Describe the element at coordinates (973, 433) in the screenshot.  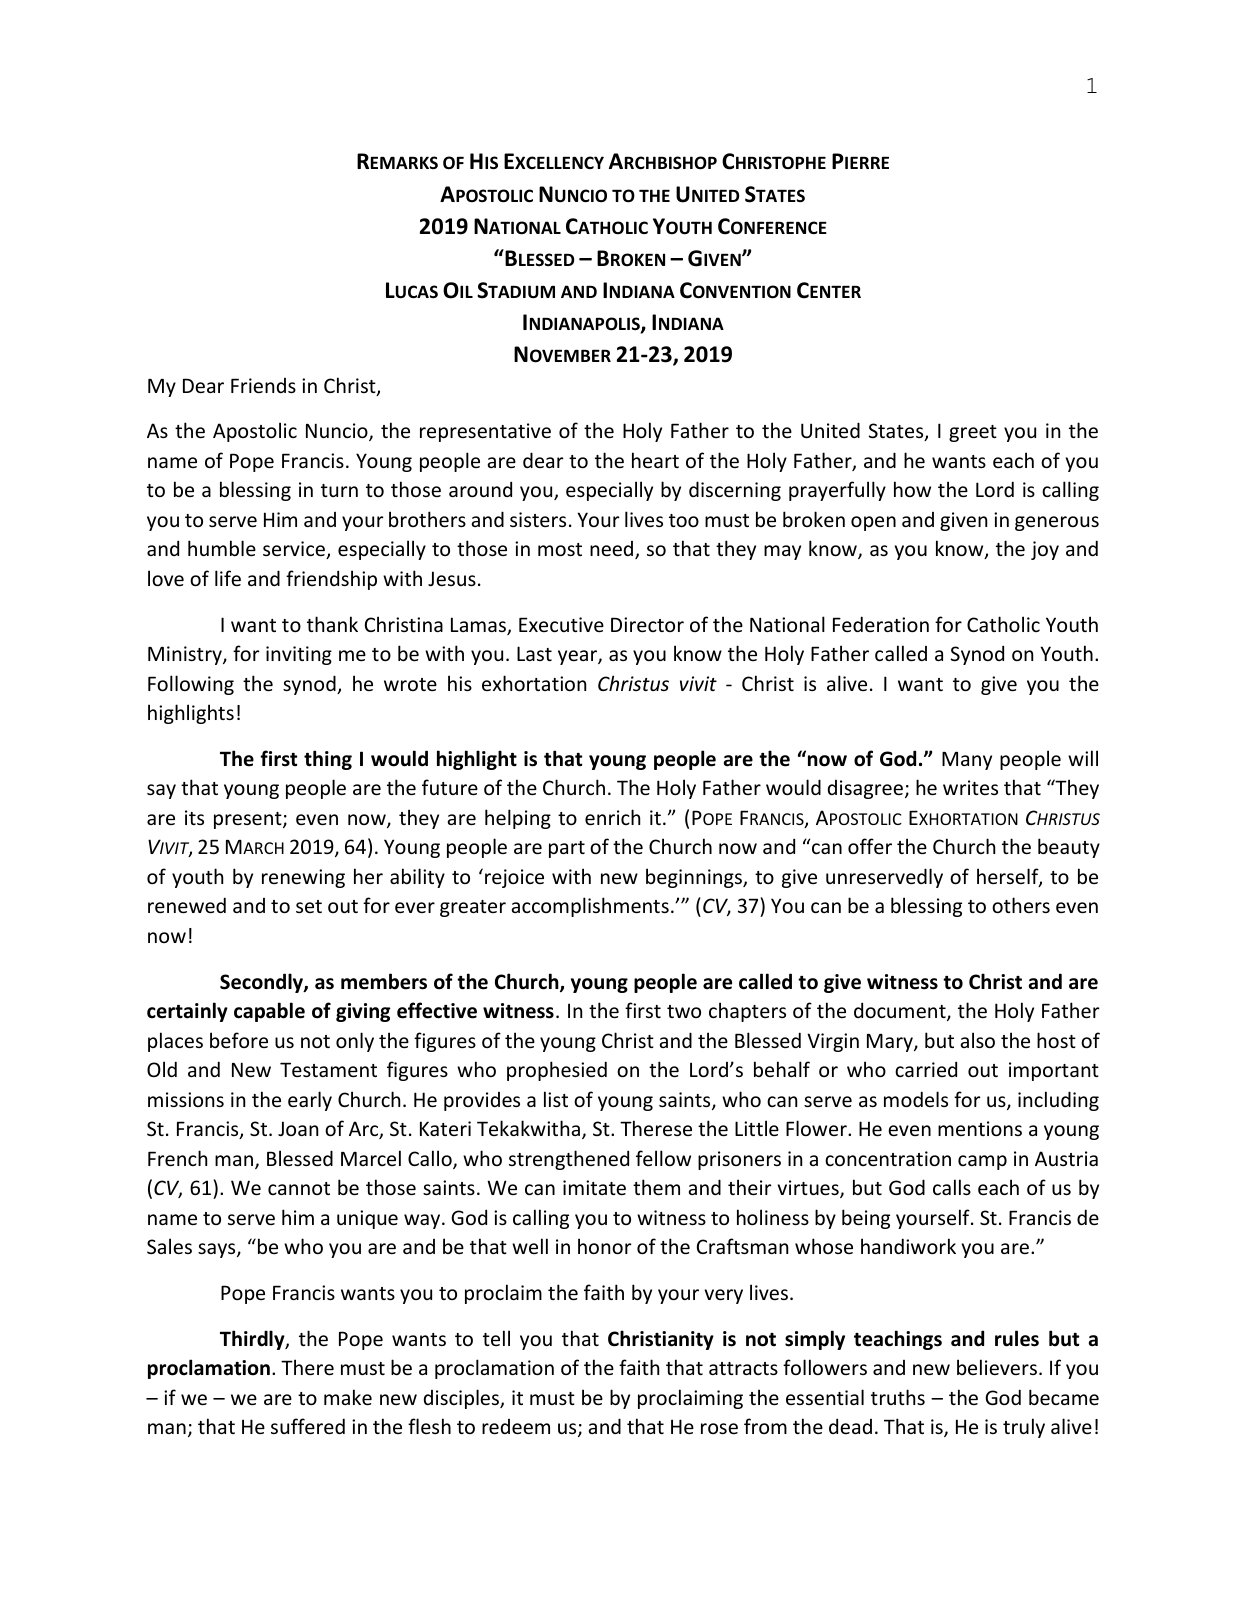
I see `greet` at that location.
